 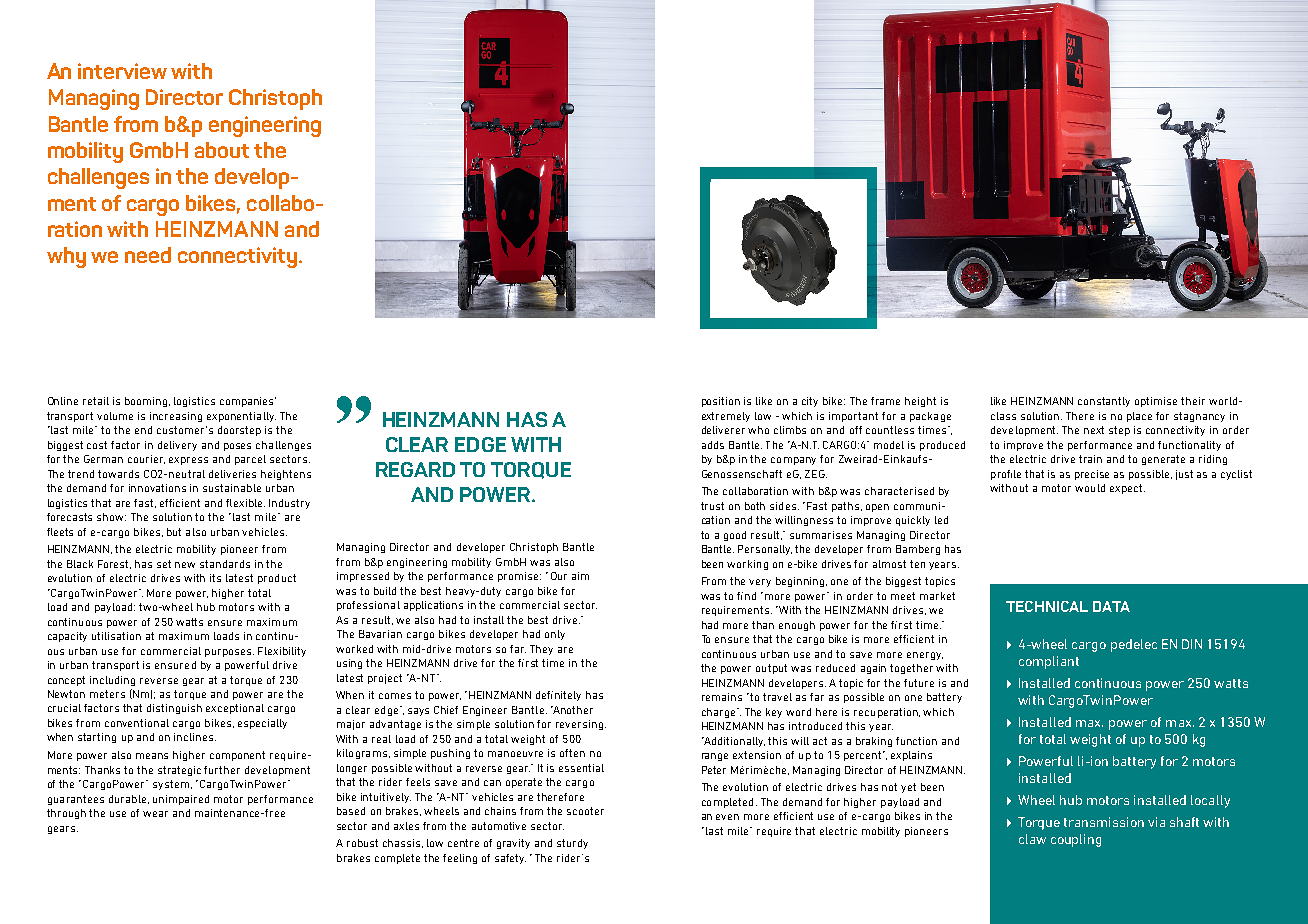 What do you see at coordinates (1156, 402) in the screenshot?
I see `optimise` at bounding box center [1156, 402].
